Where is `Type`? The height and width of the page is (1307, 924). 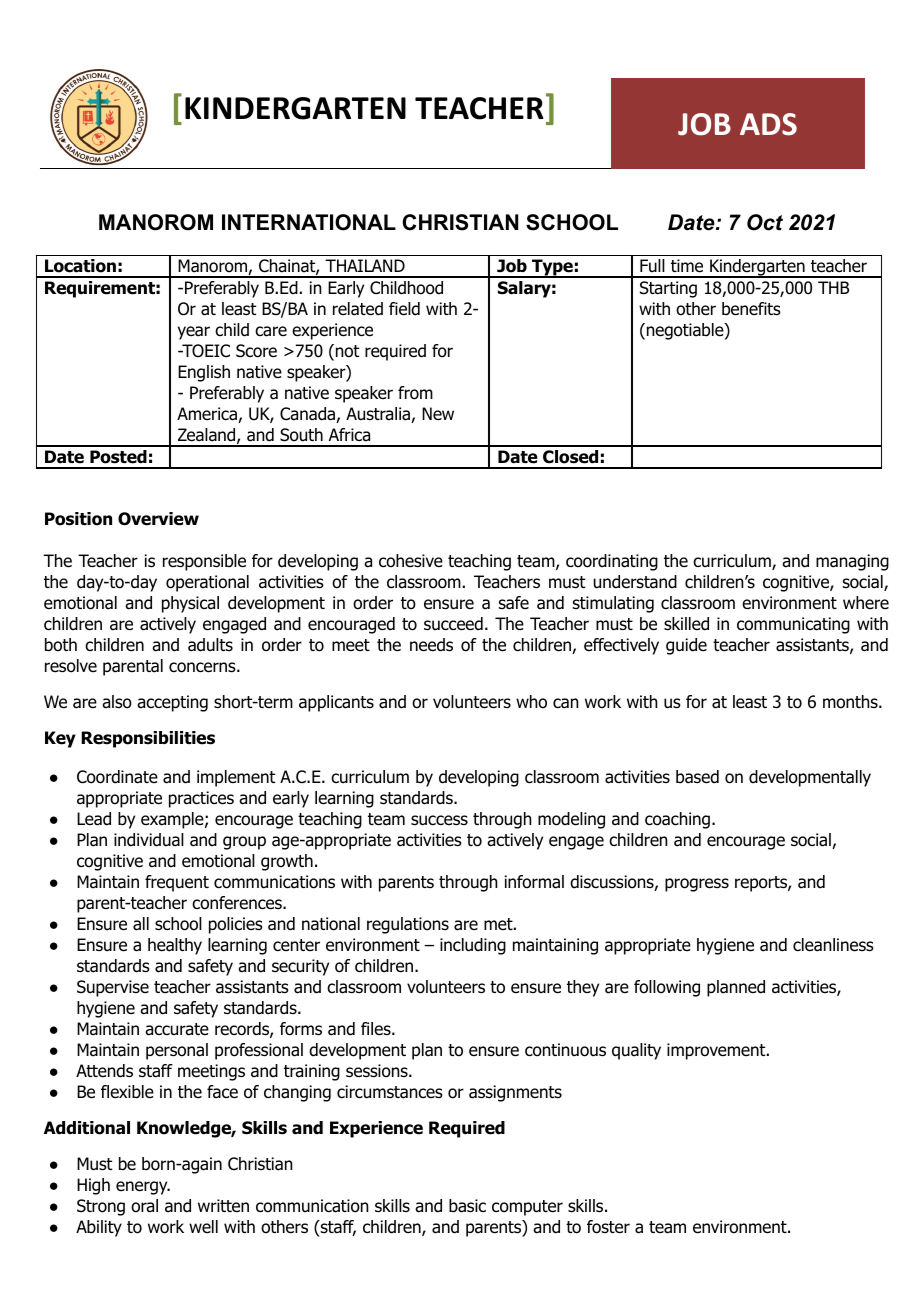 Type is located at coordinates (552, 268).
